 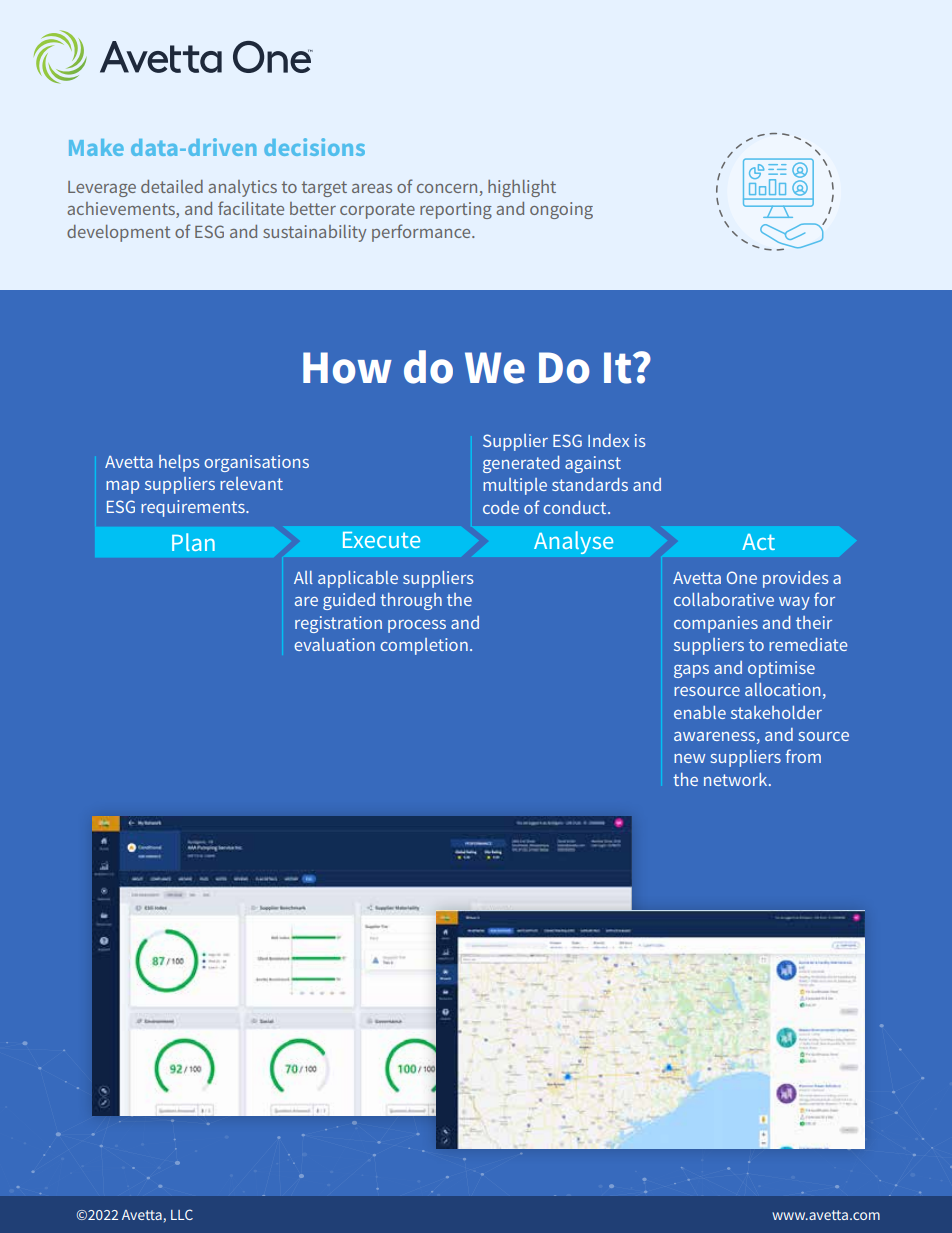 I want to click on detailed, so click(x=172, y=186).
